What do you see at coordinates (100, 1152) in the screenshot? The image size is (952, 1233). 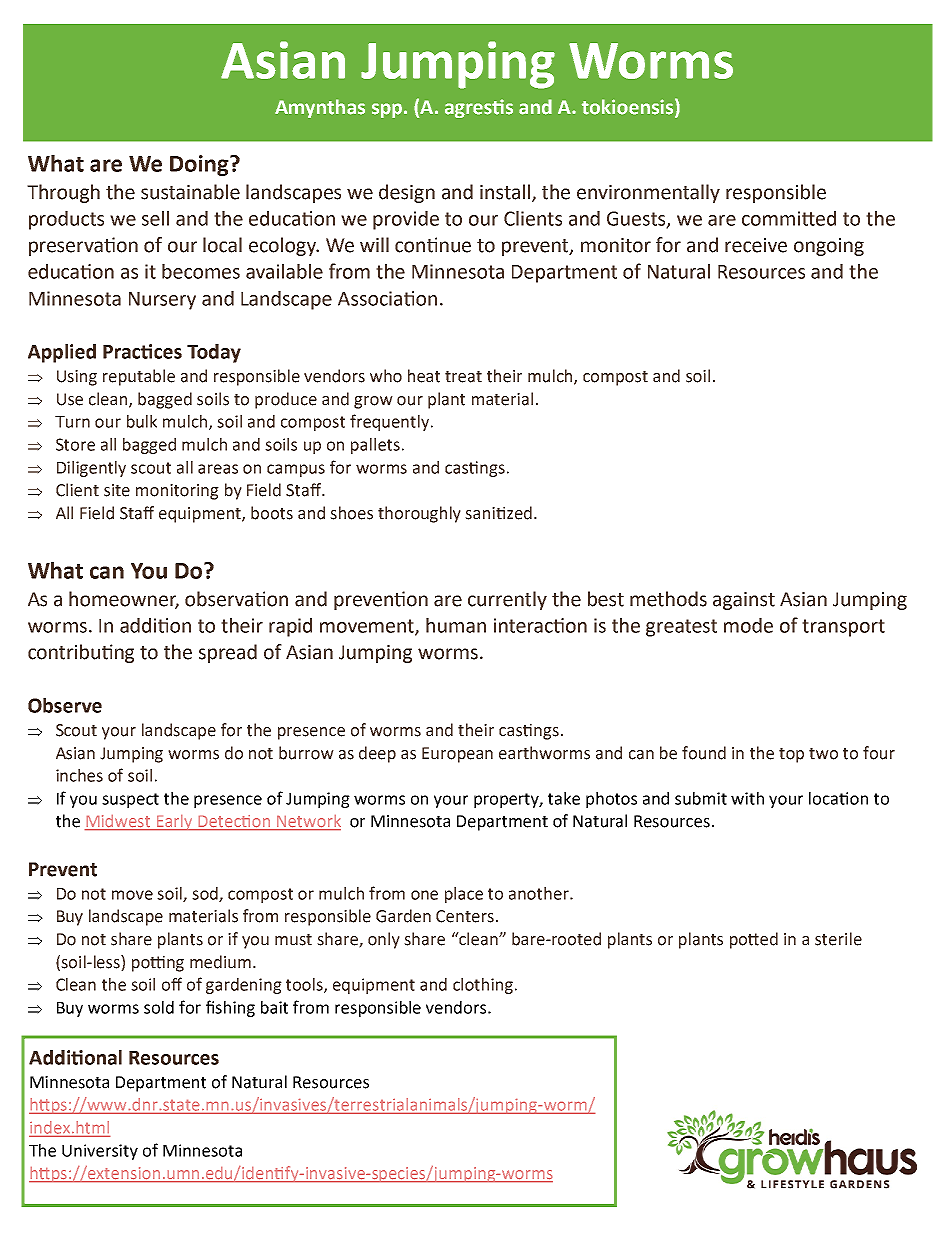 I see `University` at bounding box center [100, 1152].
